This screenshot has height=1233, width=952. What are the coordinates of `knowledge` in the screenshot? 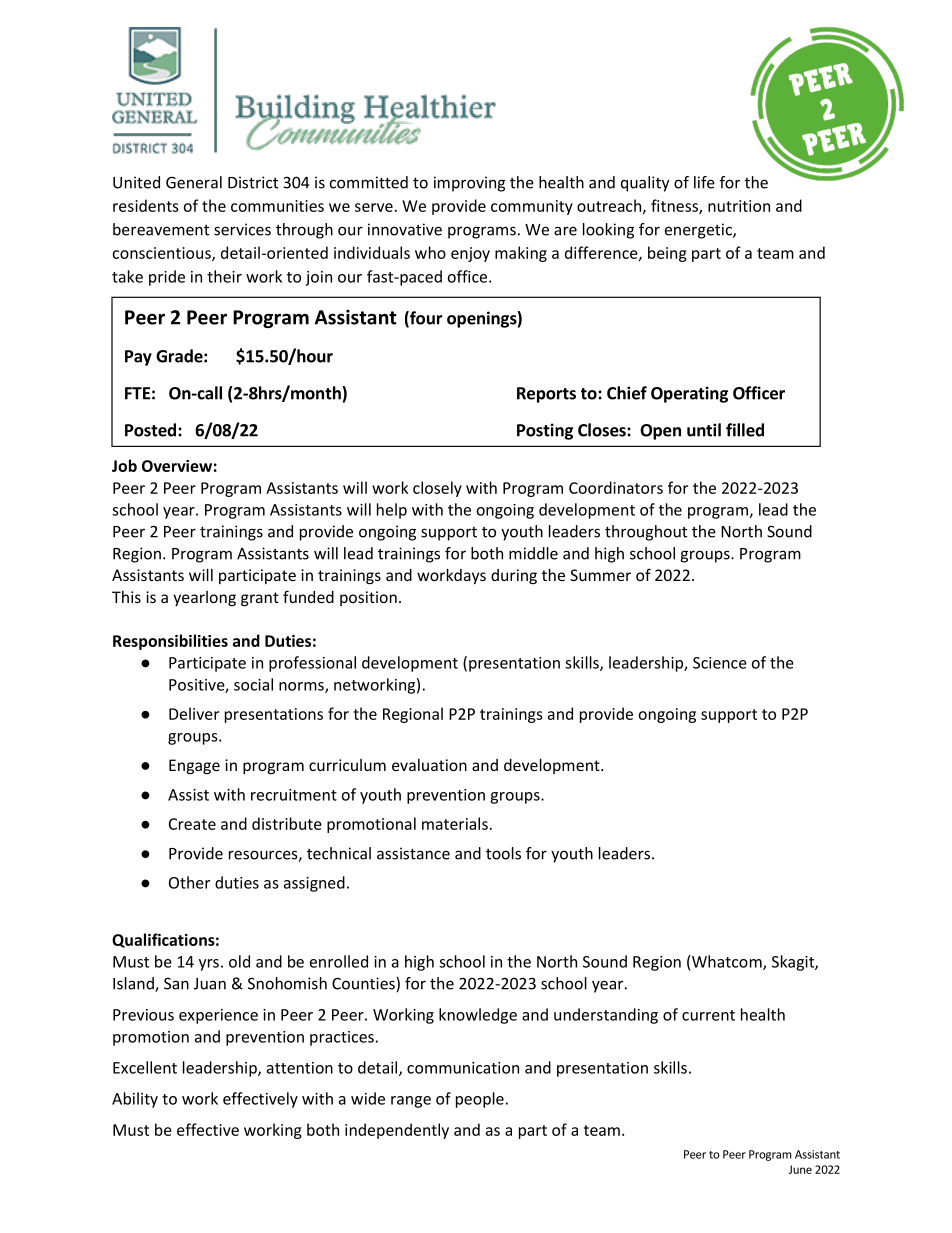 It's located at (478, 1016).
